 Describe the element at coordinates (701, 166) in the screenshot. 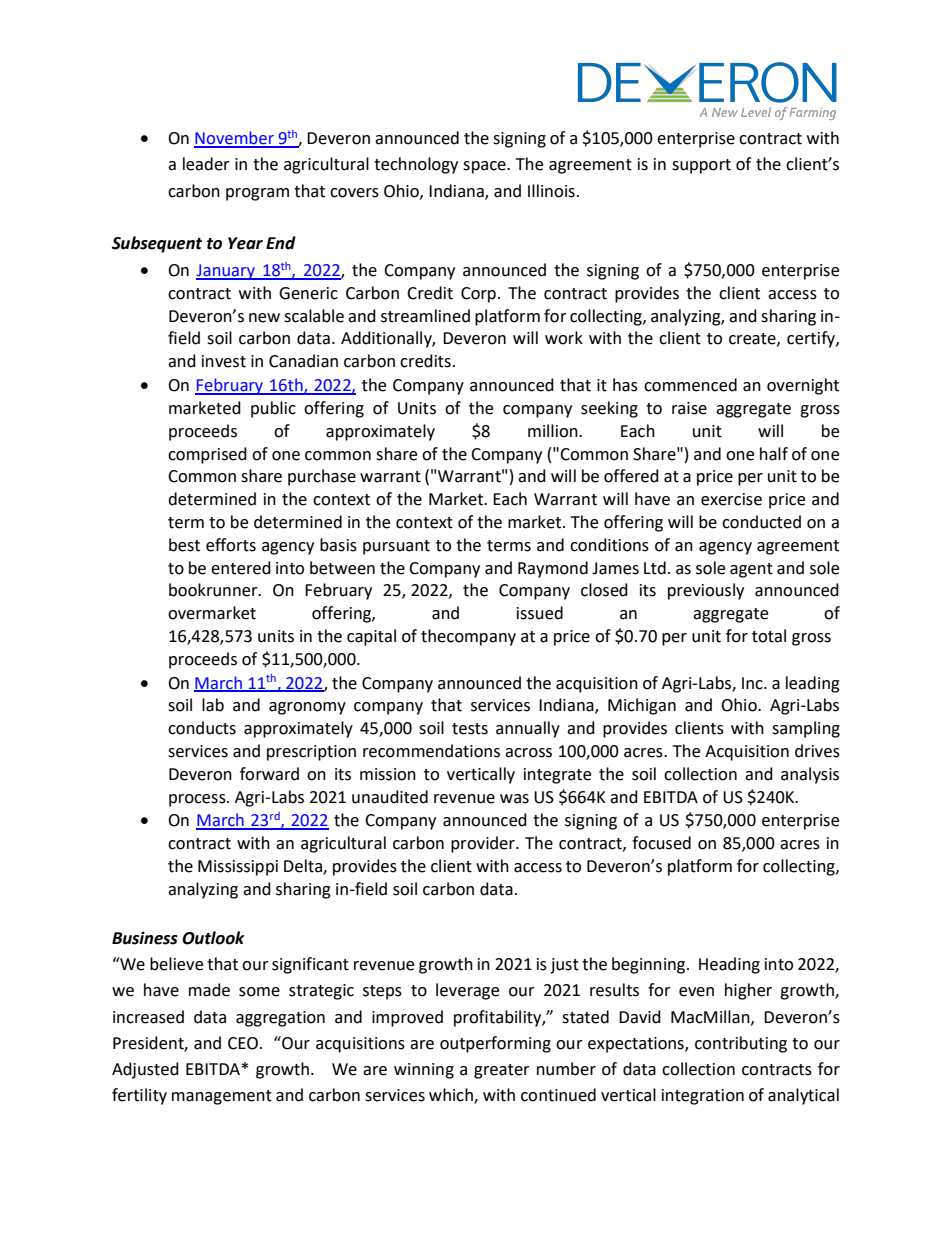

I see `support` at that location.
